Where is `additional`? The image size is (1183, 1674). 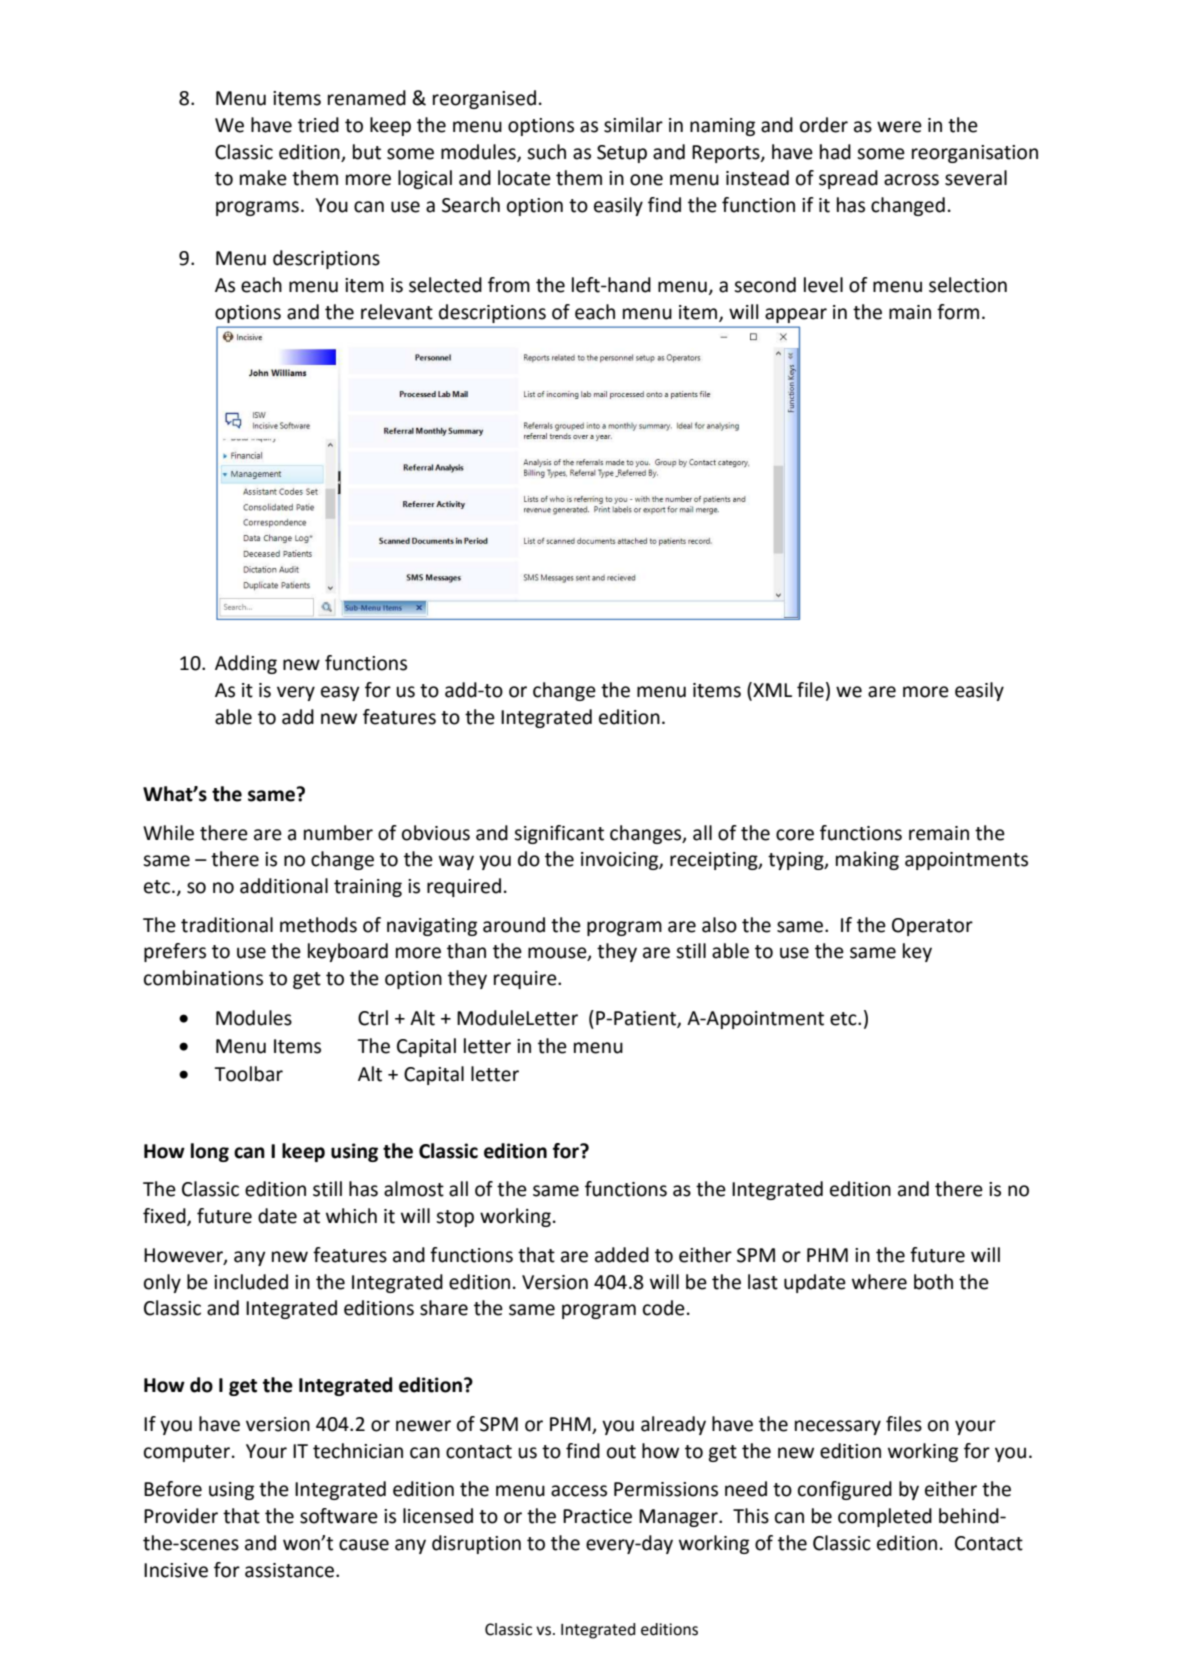
additional is located at coordinates (284, 886).
